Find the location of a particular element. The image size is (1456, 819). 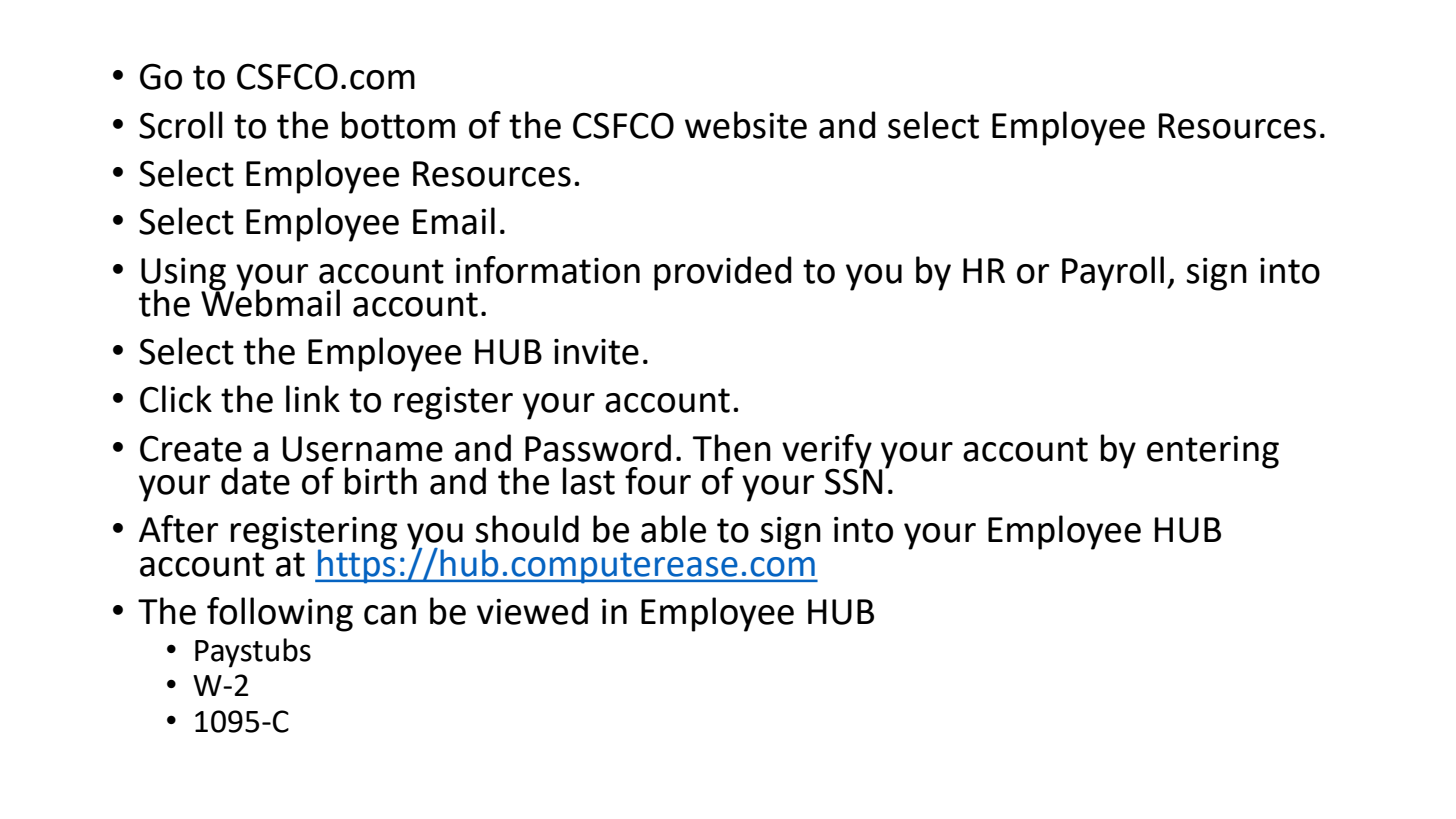

information is located at coordinates (548, 270).
